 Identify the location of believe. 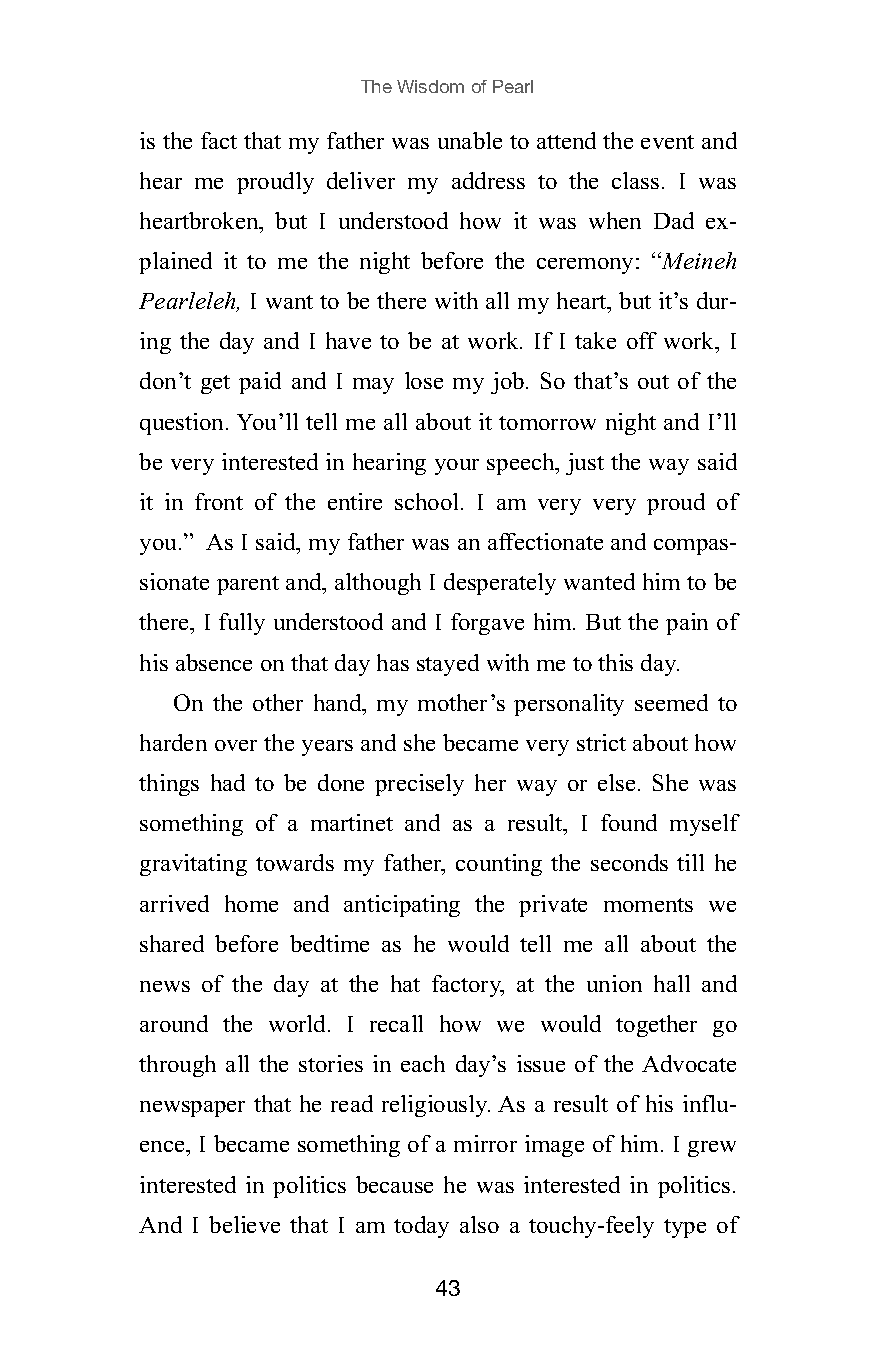
(244, 1224).
